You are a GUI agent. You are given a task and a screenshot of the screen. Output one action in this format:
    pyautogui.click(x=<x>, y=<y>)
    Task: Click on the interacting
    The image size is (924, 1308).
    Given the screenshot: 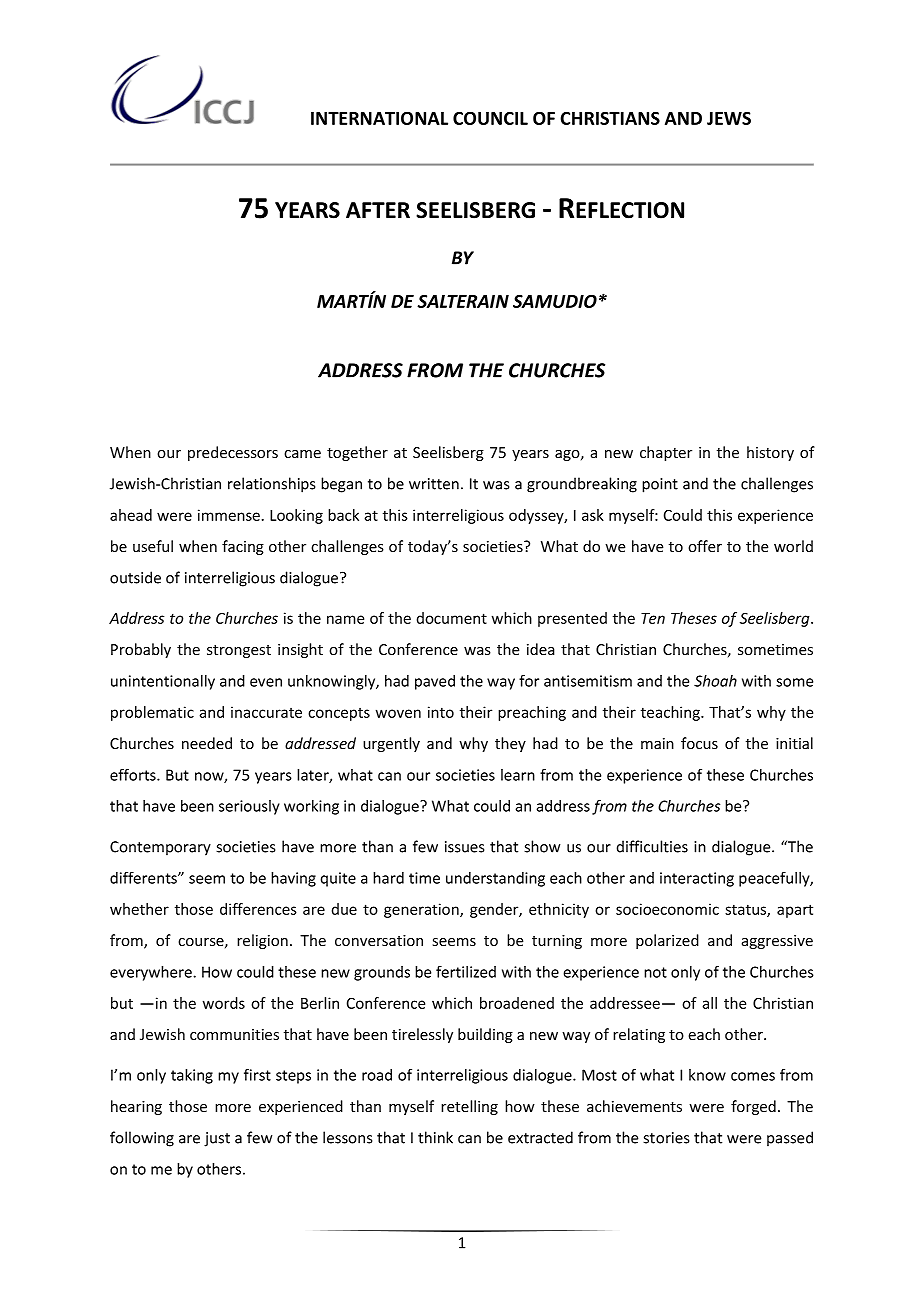 What is the action you would take?
    pyautogui.click(x=697, y=879)
